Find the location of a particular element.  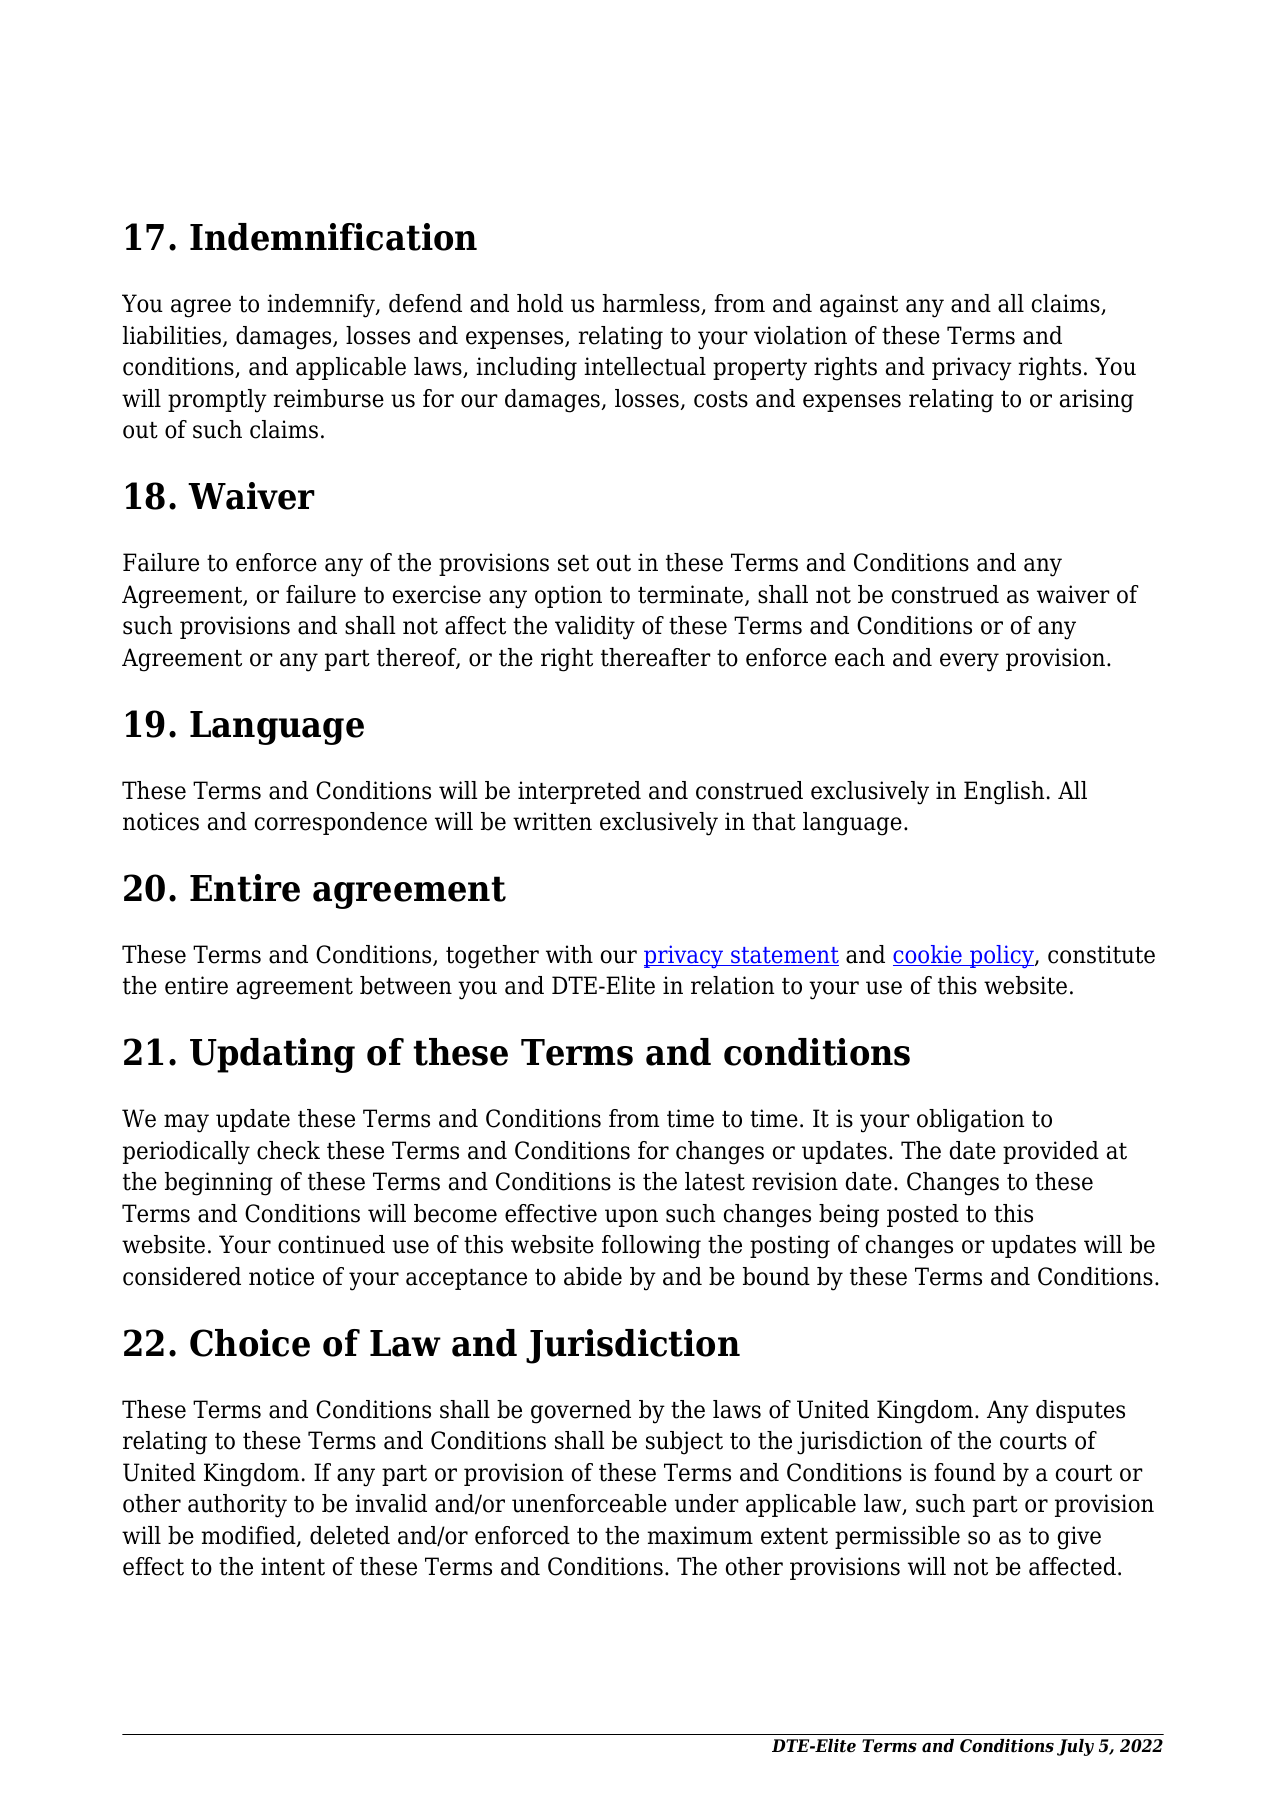

against is located at coordinates (859, 306).
